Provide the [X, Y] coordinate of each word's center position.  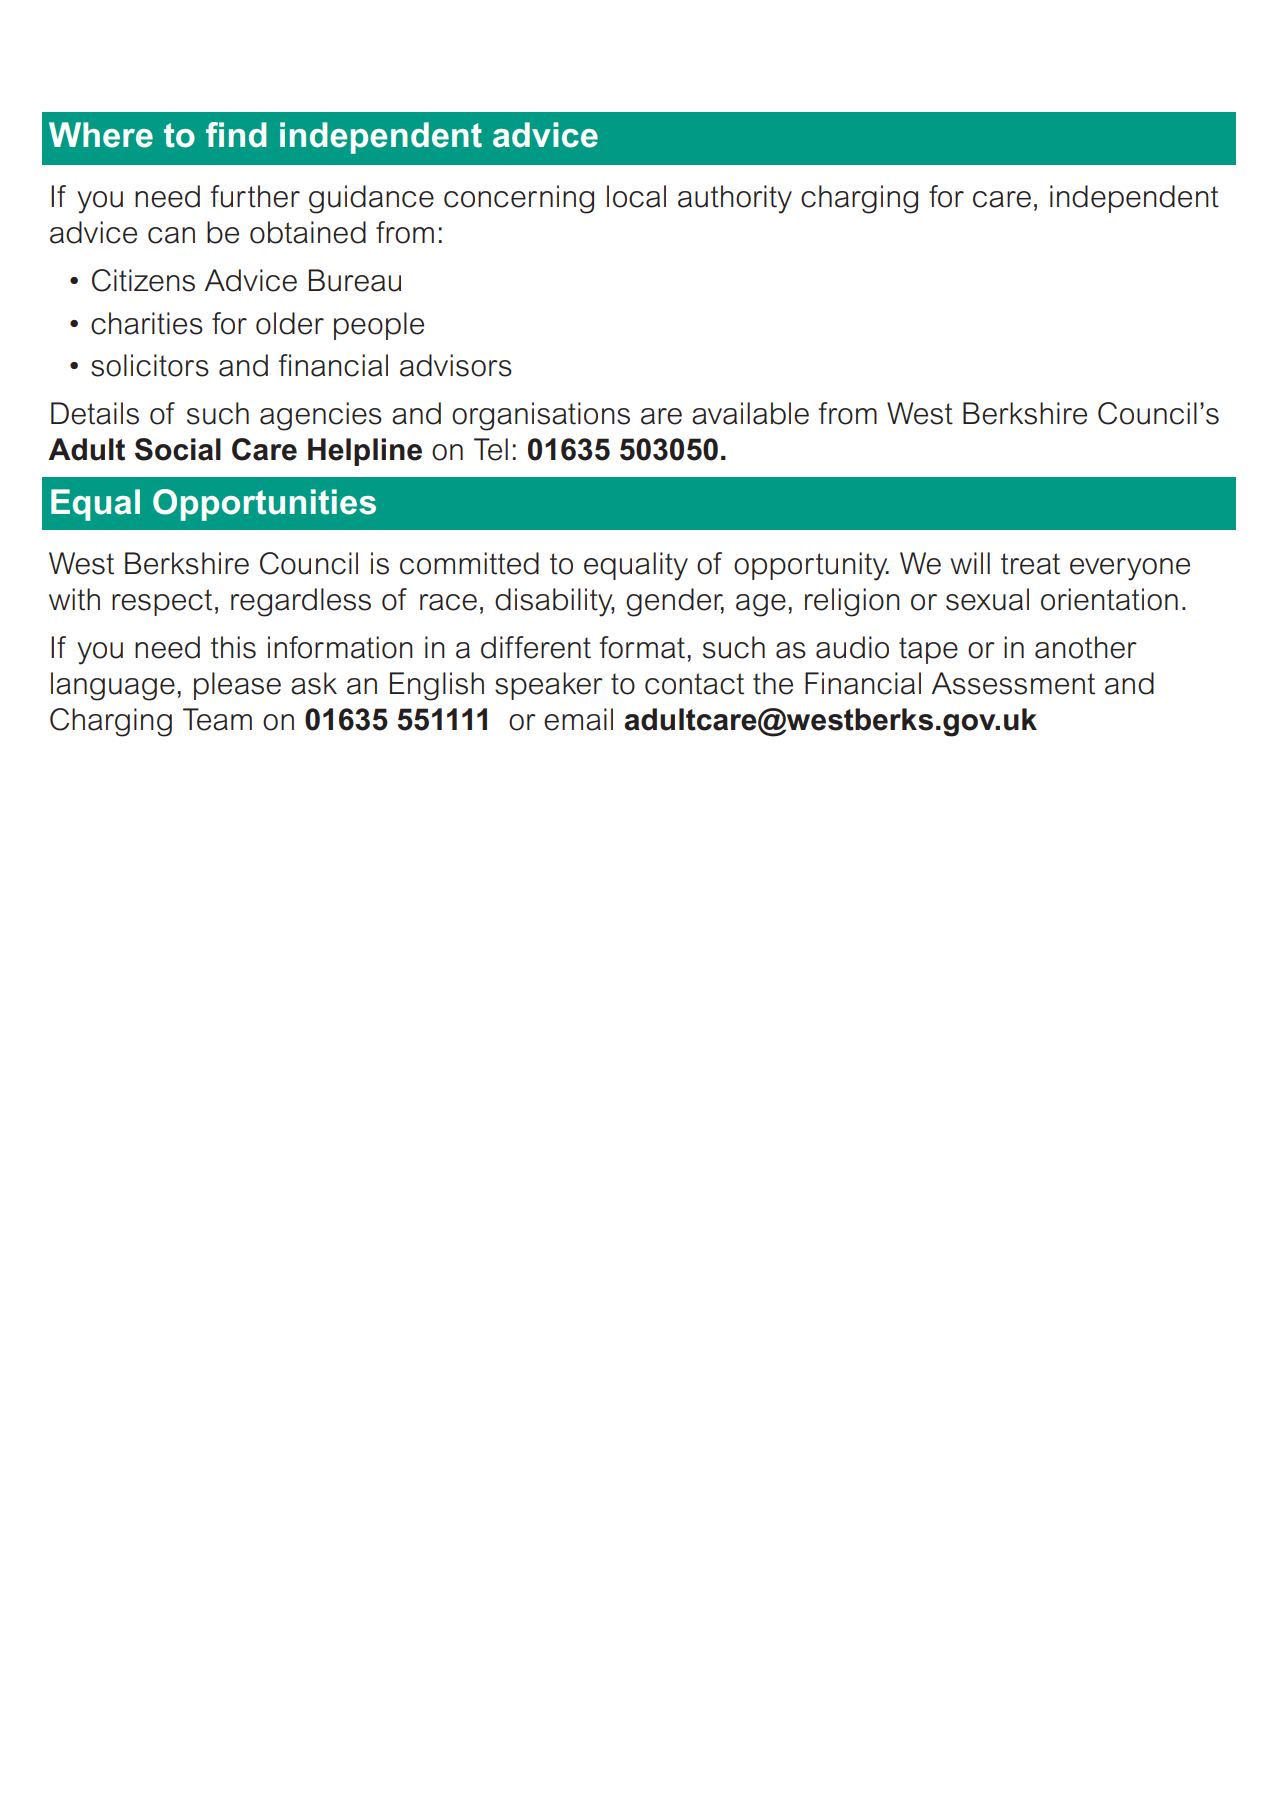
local [636, 196]
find [236, 135]
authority [735, 199]
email [578, 719]
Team [217, 719]
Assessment [1013, 683]
